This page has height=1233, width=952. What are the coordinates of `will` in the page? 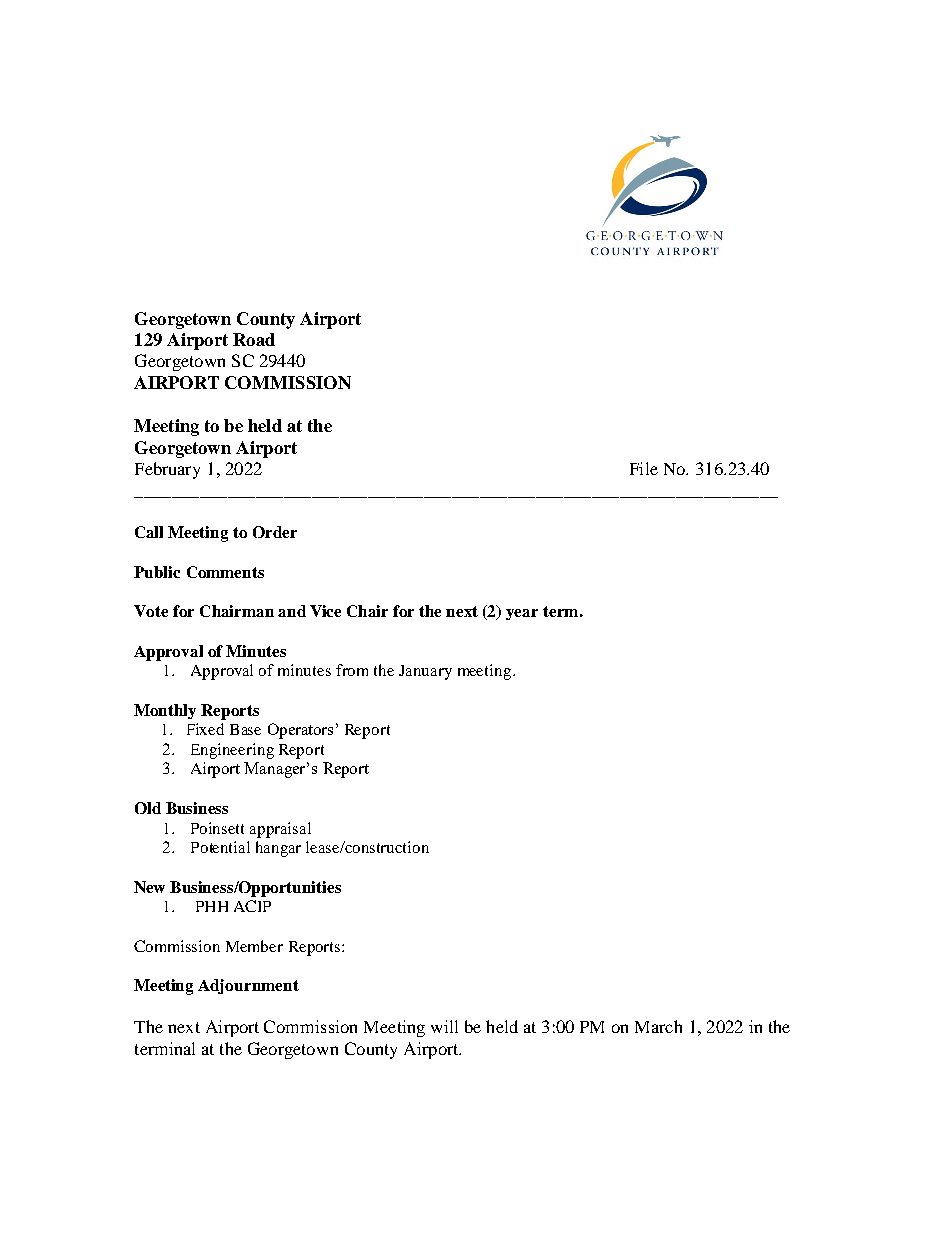 It's located at (444, 1026).
